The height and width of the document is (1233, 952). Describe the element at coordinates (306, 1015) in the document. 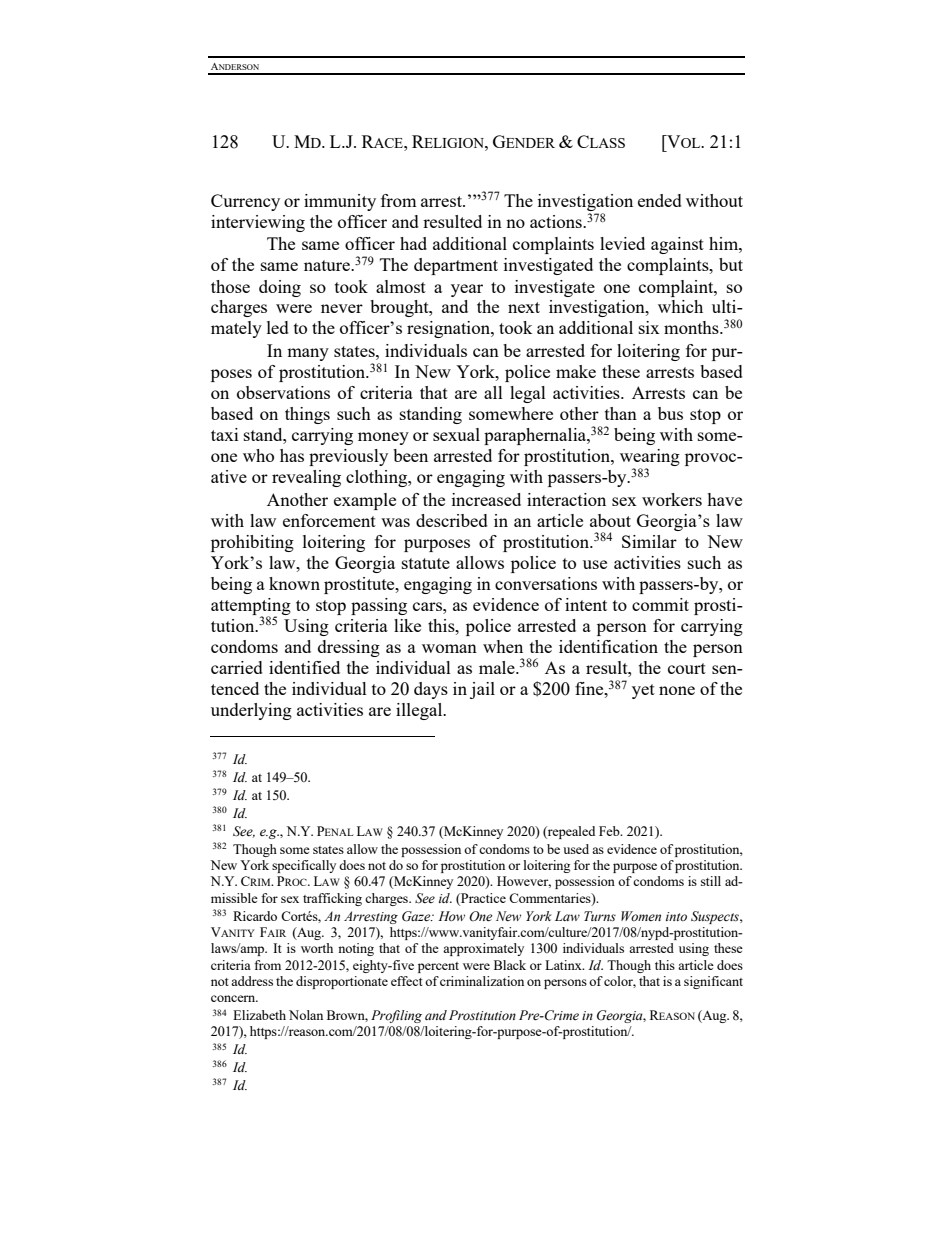

I see `Nolan` at that location.
